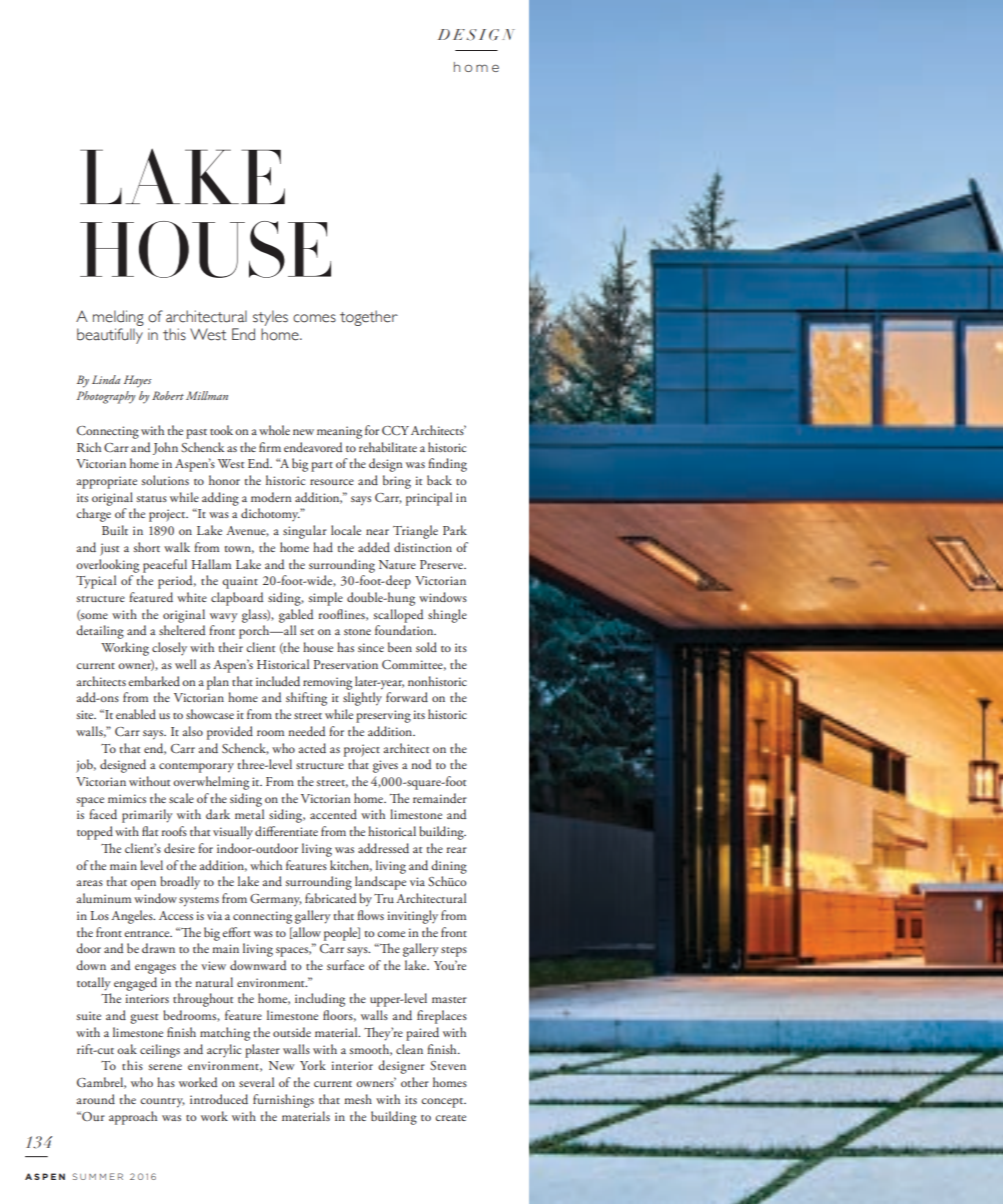 This screenshot has width=1003, height=1204. I want to click on nod, so click(421, 764).
